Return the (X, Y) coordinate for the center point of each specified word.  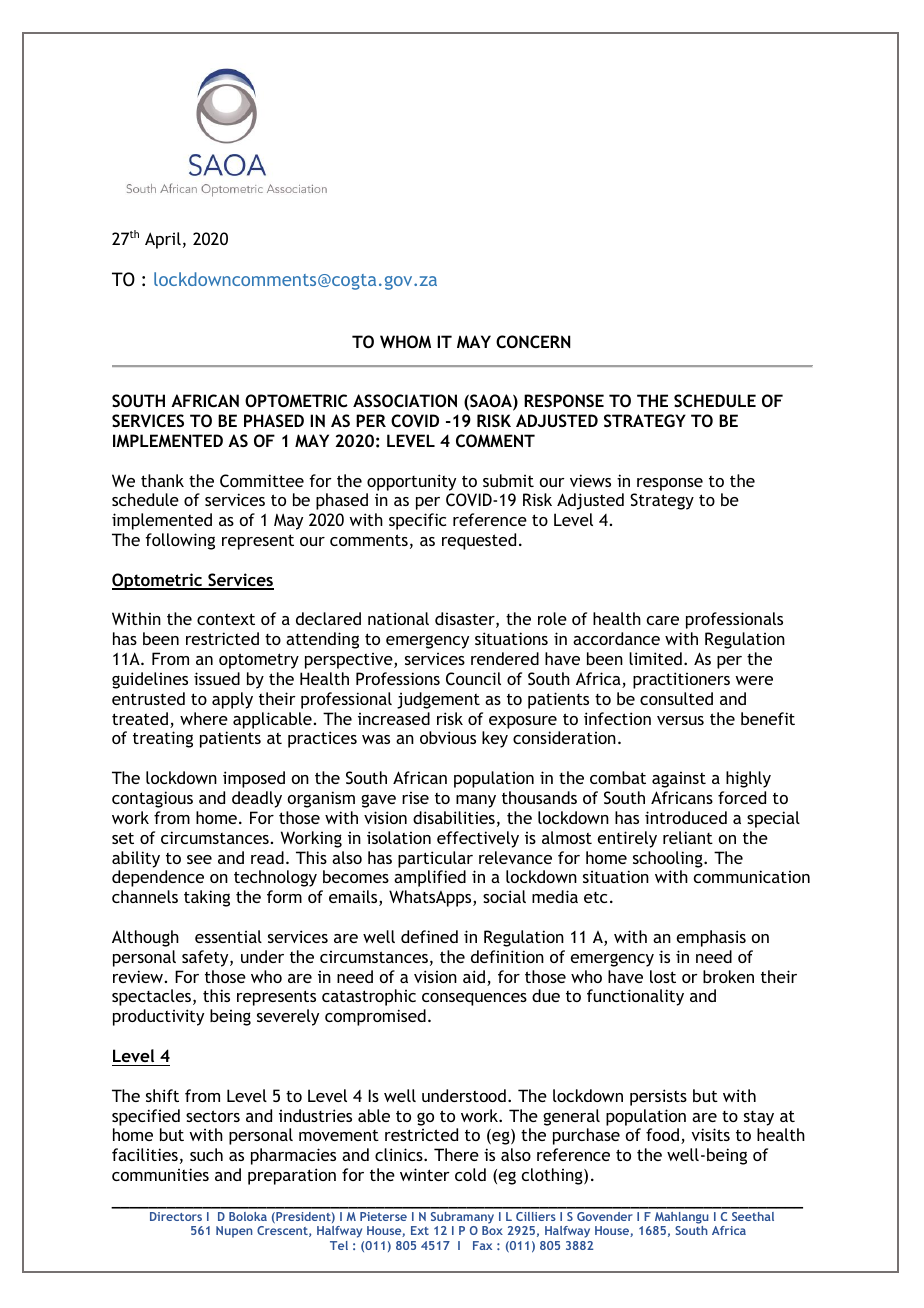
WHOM (405, 341)
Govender (605, 1216)
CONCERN (533, 341)
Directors (176, 1216)
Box (492, 1230)
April (163, 240)
